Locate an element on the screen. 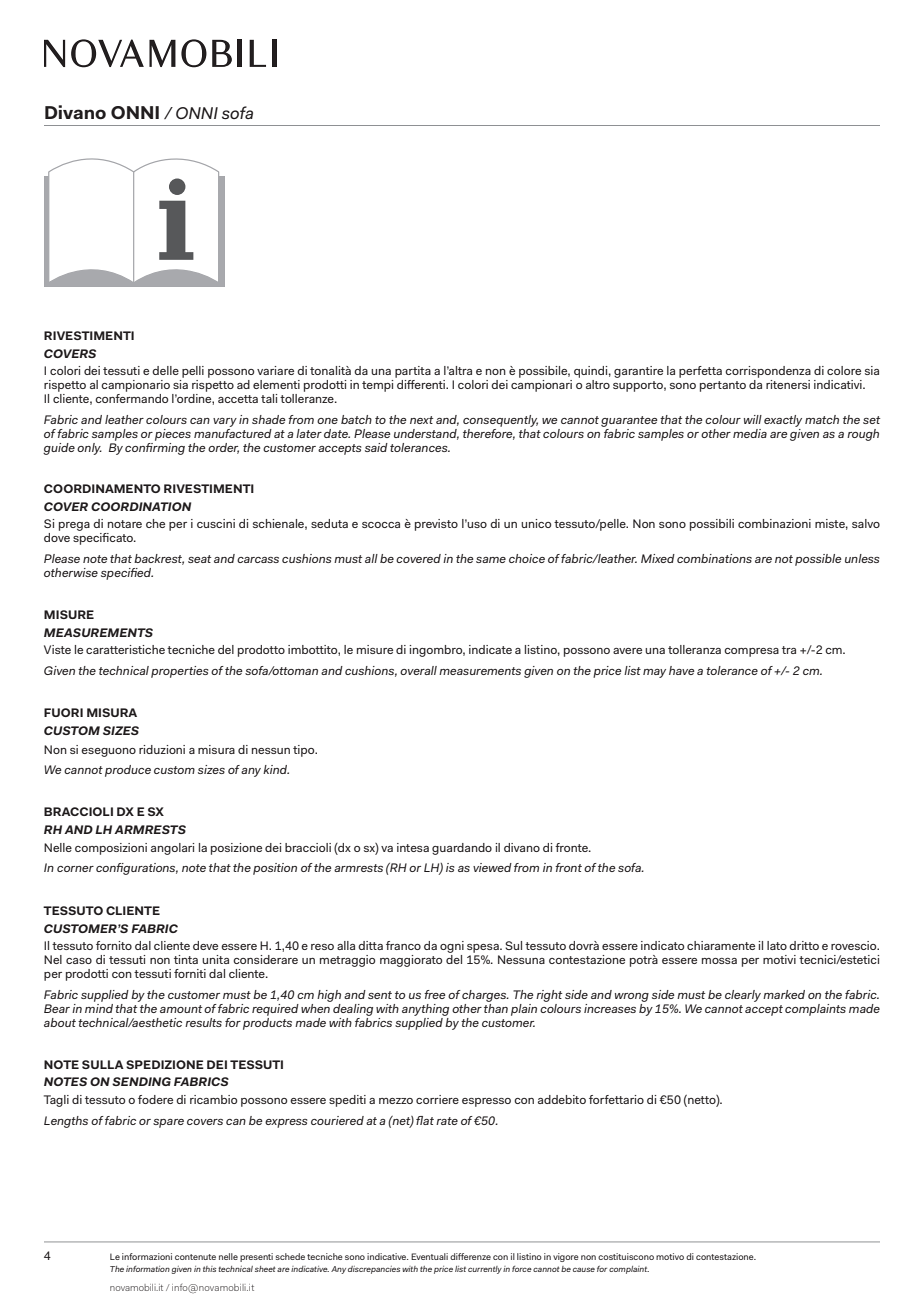 The image size is (924, 1308). delle is located at coordinates (165, 370).
